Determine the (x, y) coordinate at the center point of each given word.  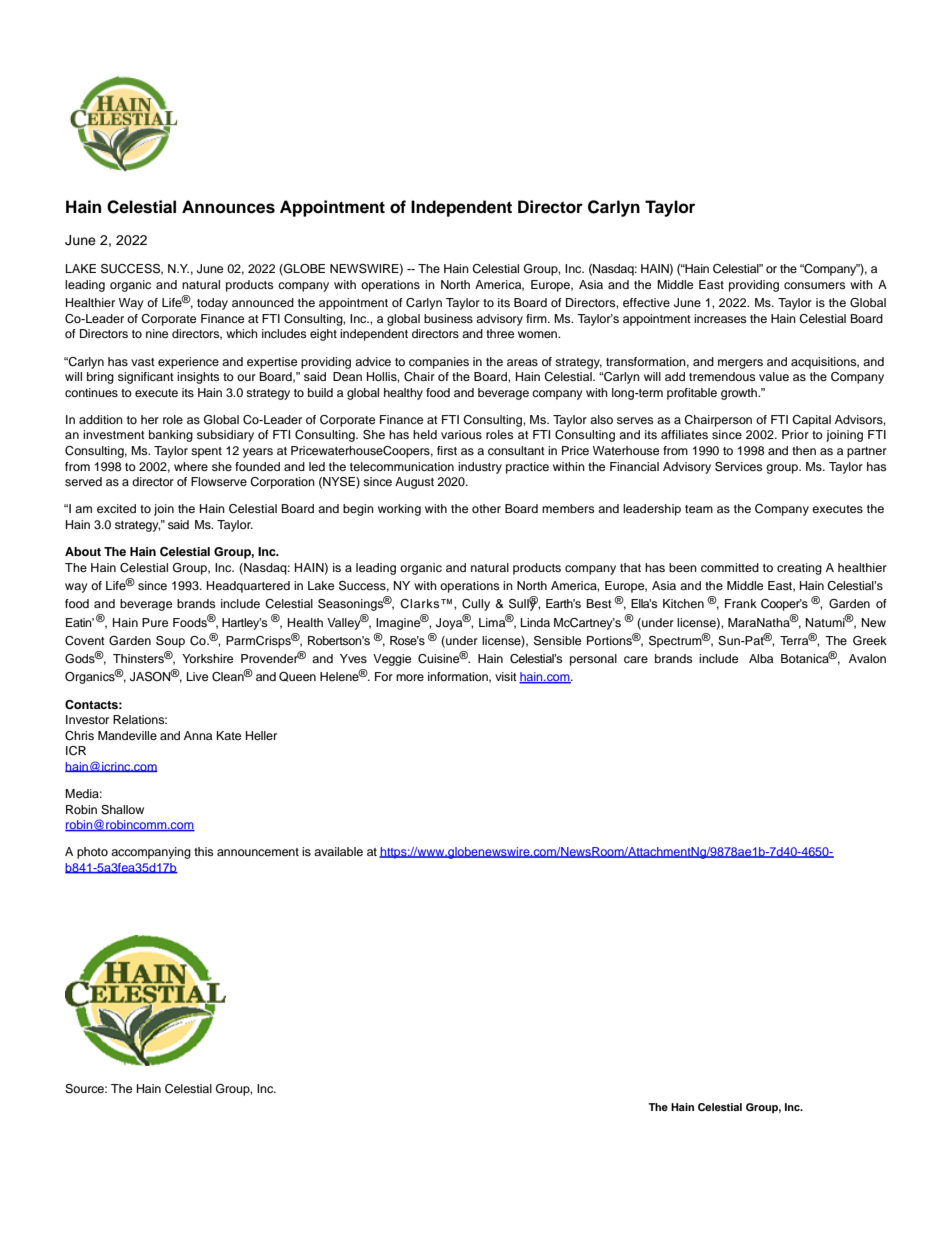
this (203, 851)
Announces (228, 207)
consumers (814, 285)
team (699, 509)
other (486, 508)
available (338, 851)
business (448, 318)
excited (116, 508)
